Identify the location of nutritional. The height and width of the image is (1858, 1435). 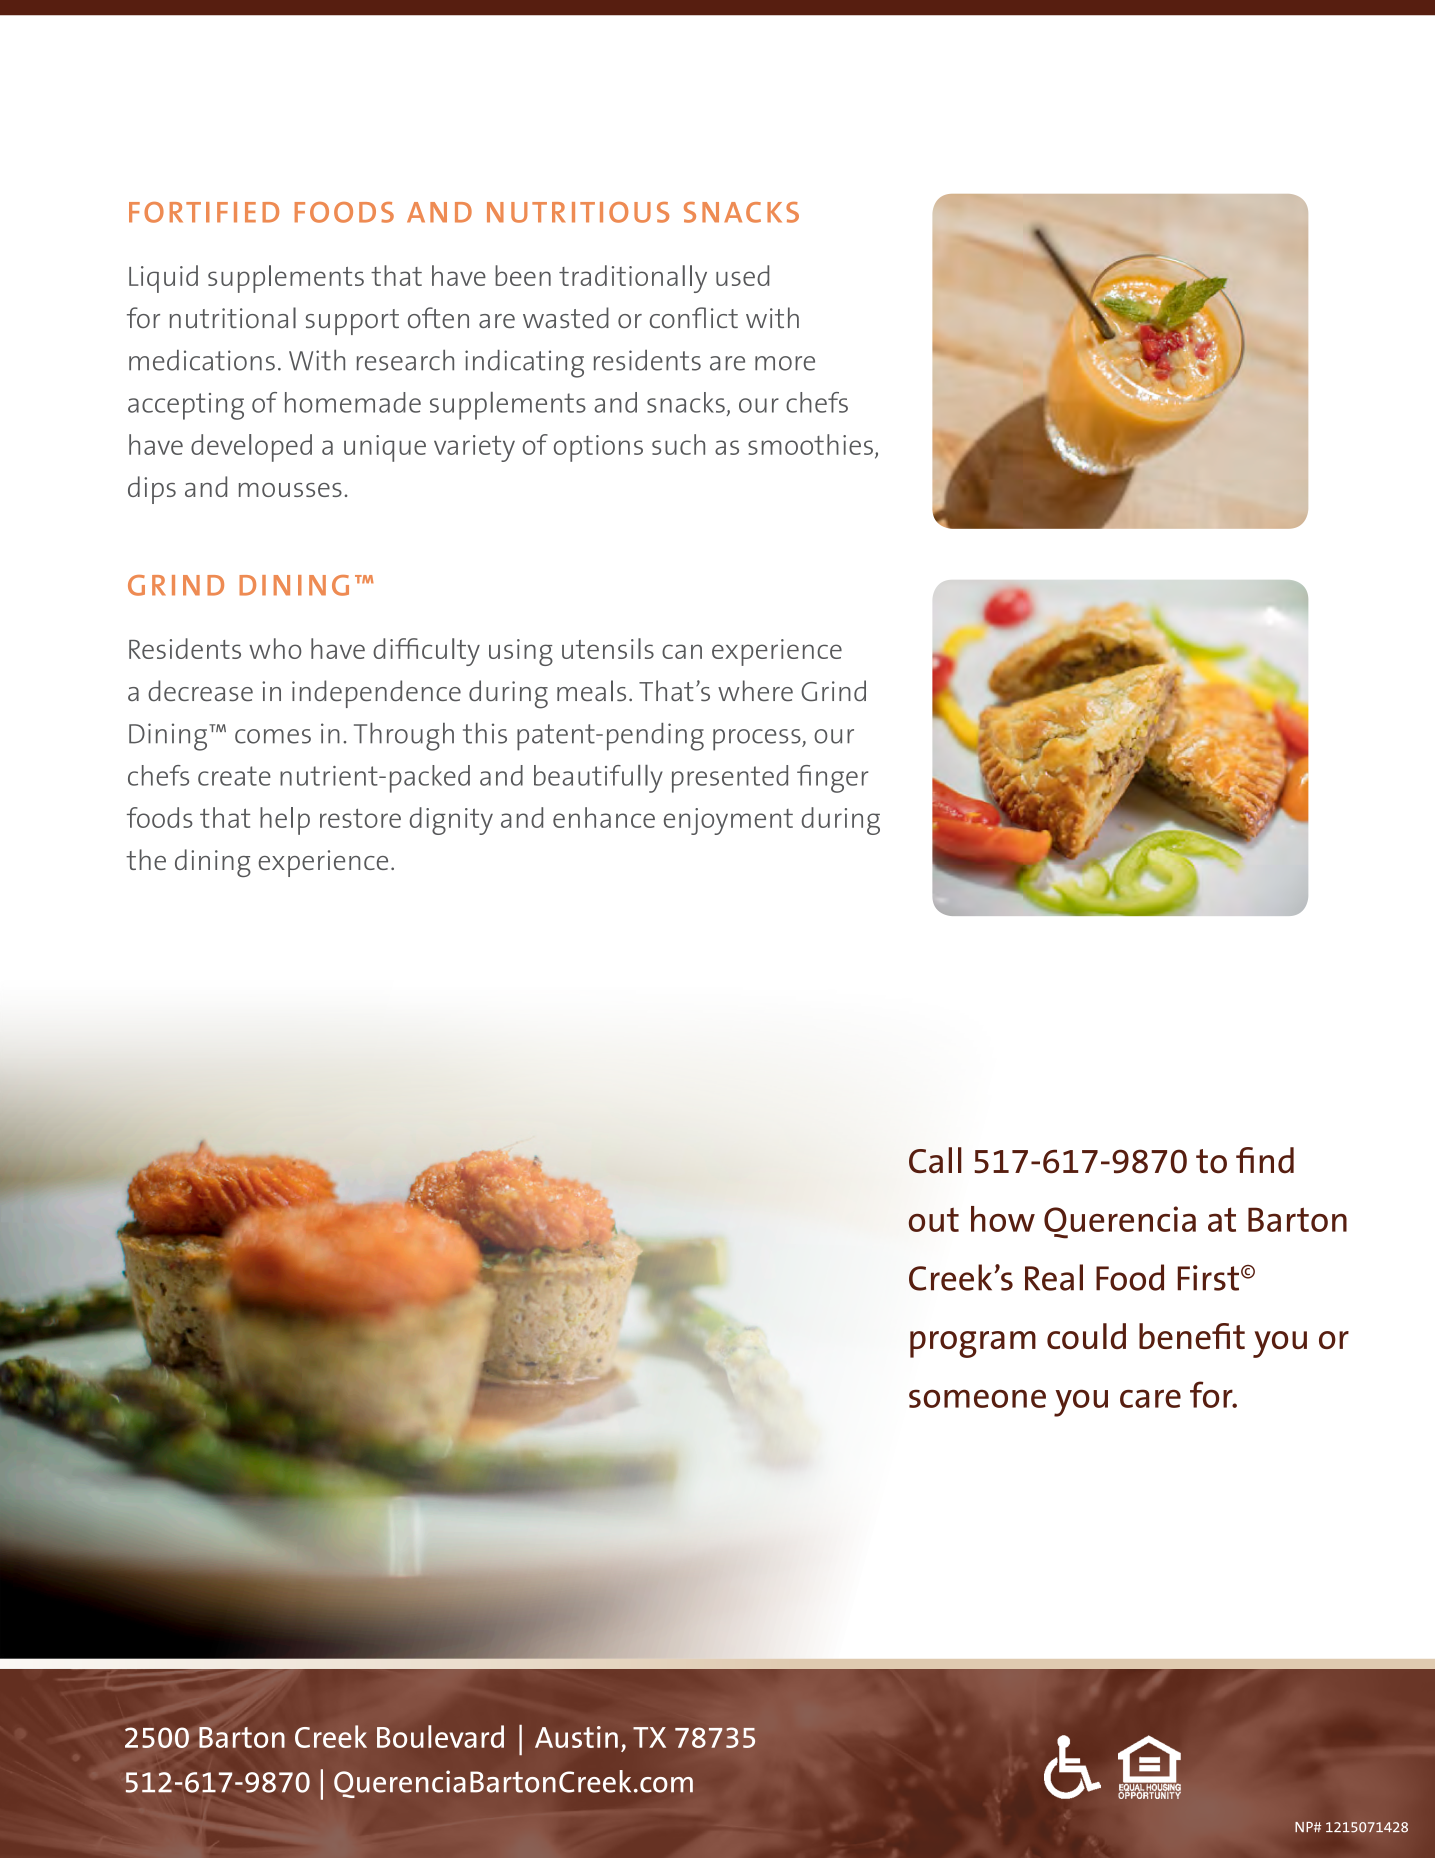
(233, 317).
